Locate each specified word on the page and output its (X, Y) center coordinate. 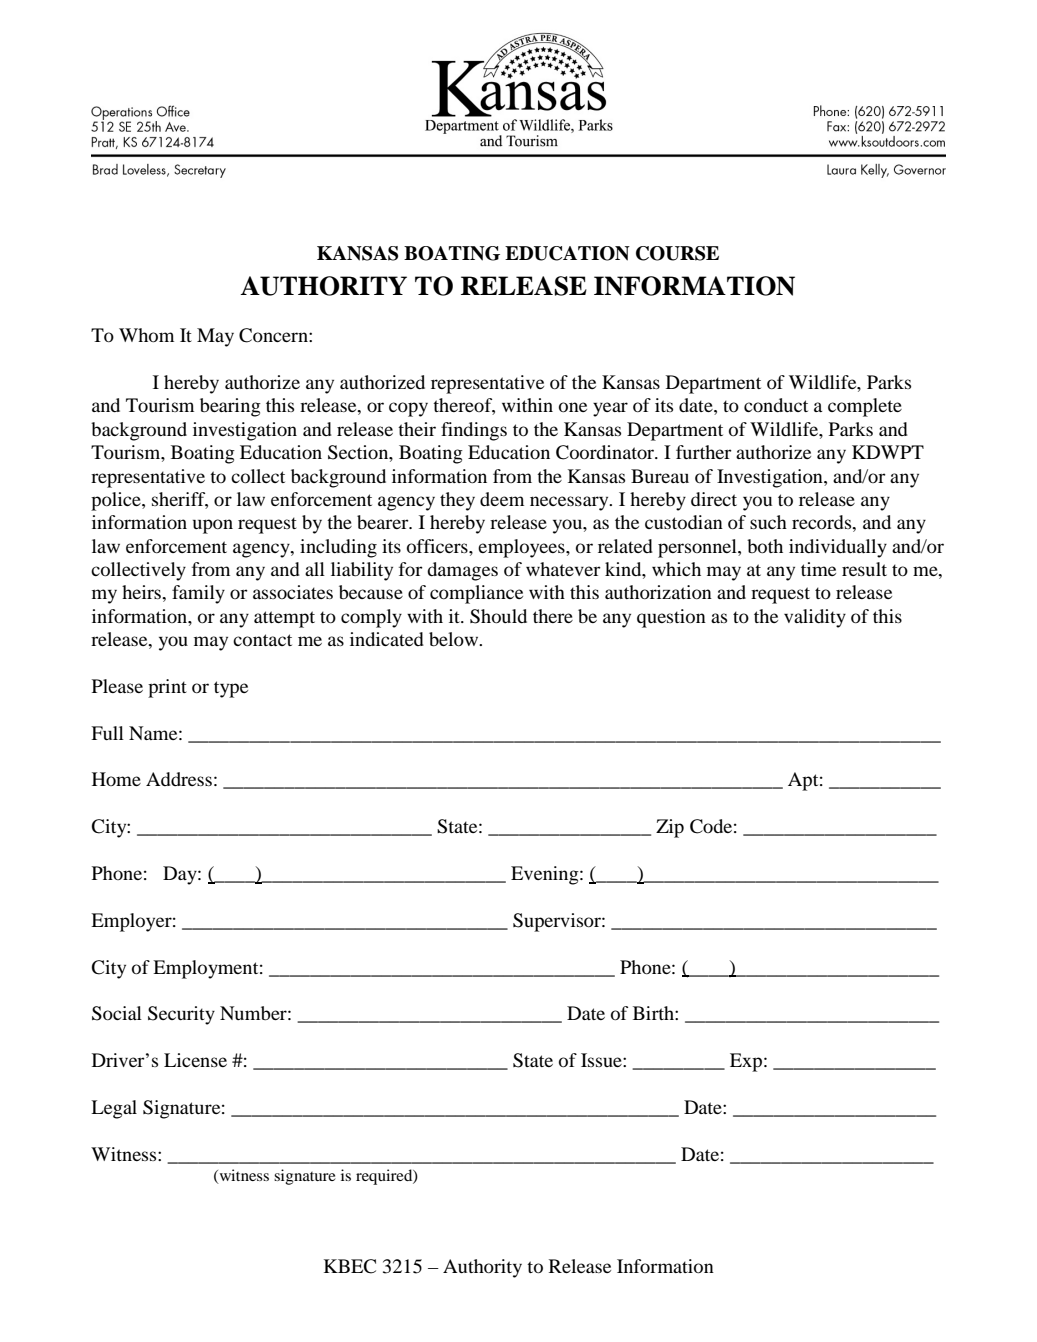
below (455, 639)
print (167, 688)
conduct (776, 405)
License (195, 1060)
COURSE (677, 253)
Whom (146, 335)
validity (815, 618)
